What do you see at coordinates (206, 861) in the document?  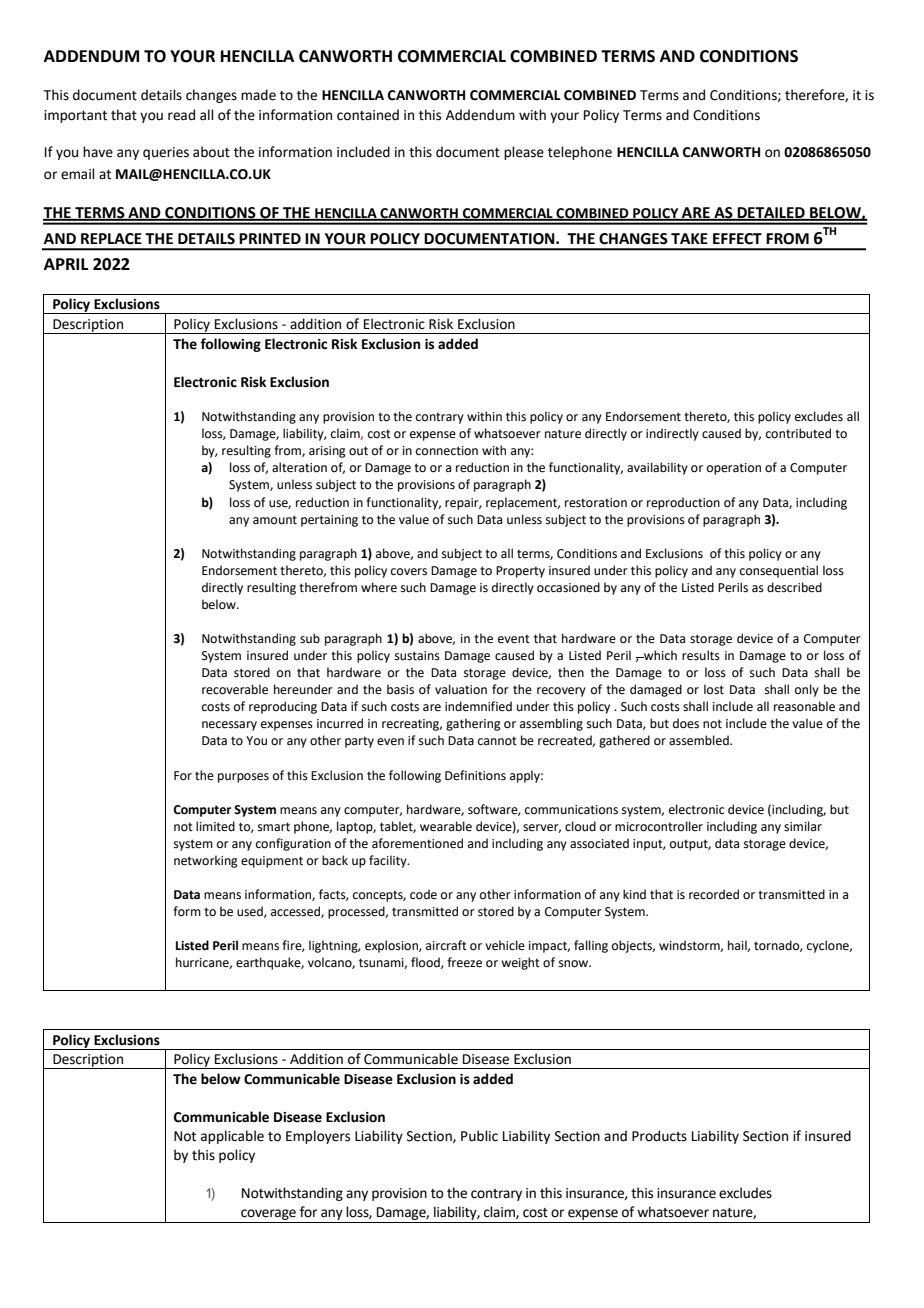 I see `networking` at bounding box center [206, 861].
